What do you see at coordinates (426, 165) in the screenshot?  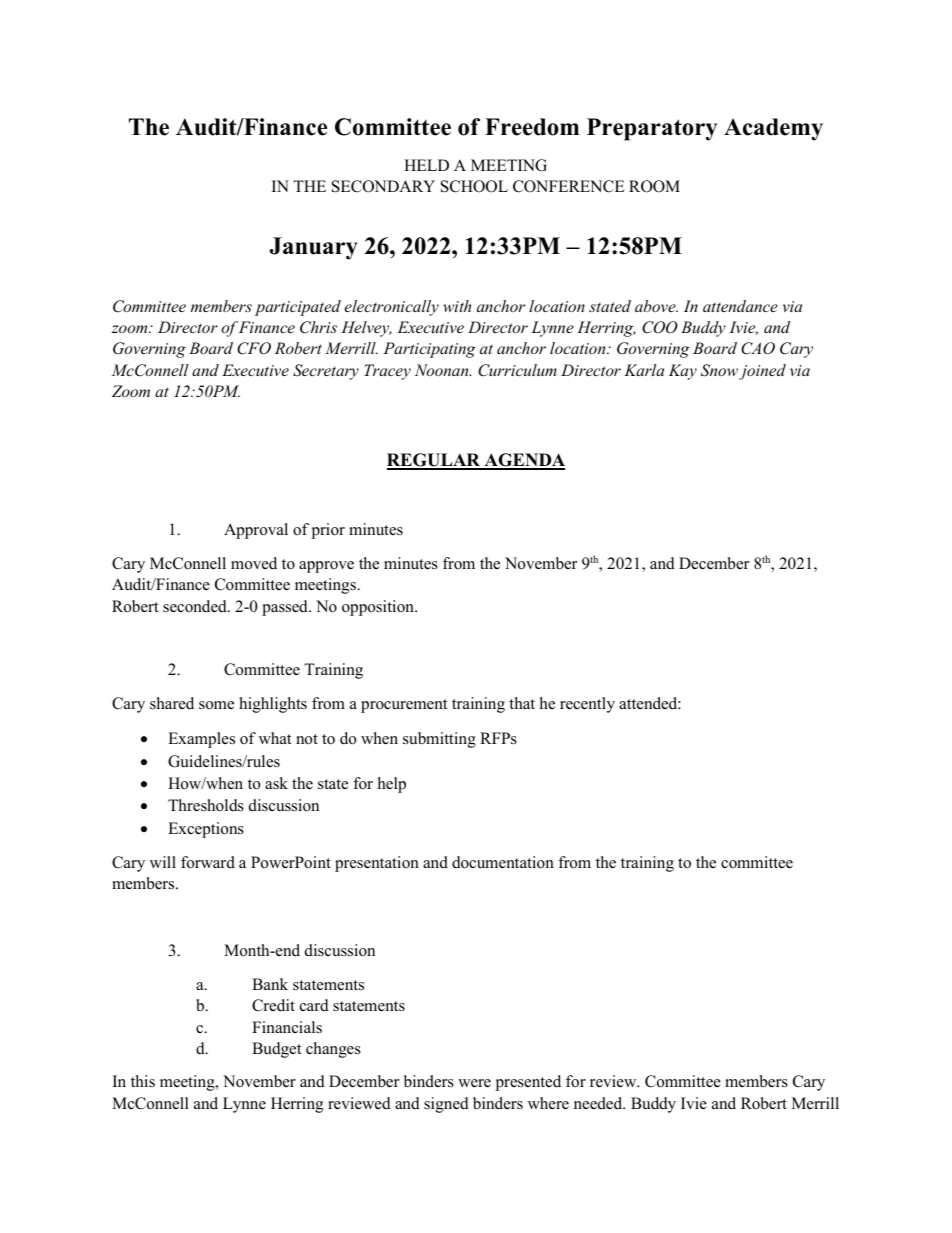 I see `HELD` at bounding box center [426, 165].
